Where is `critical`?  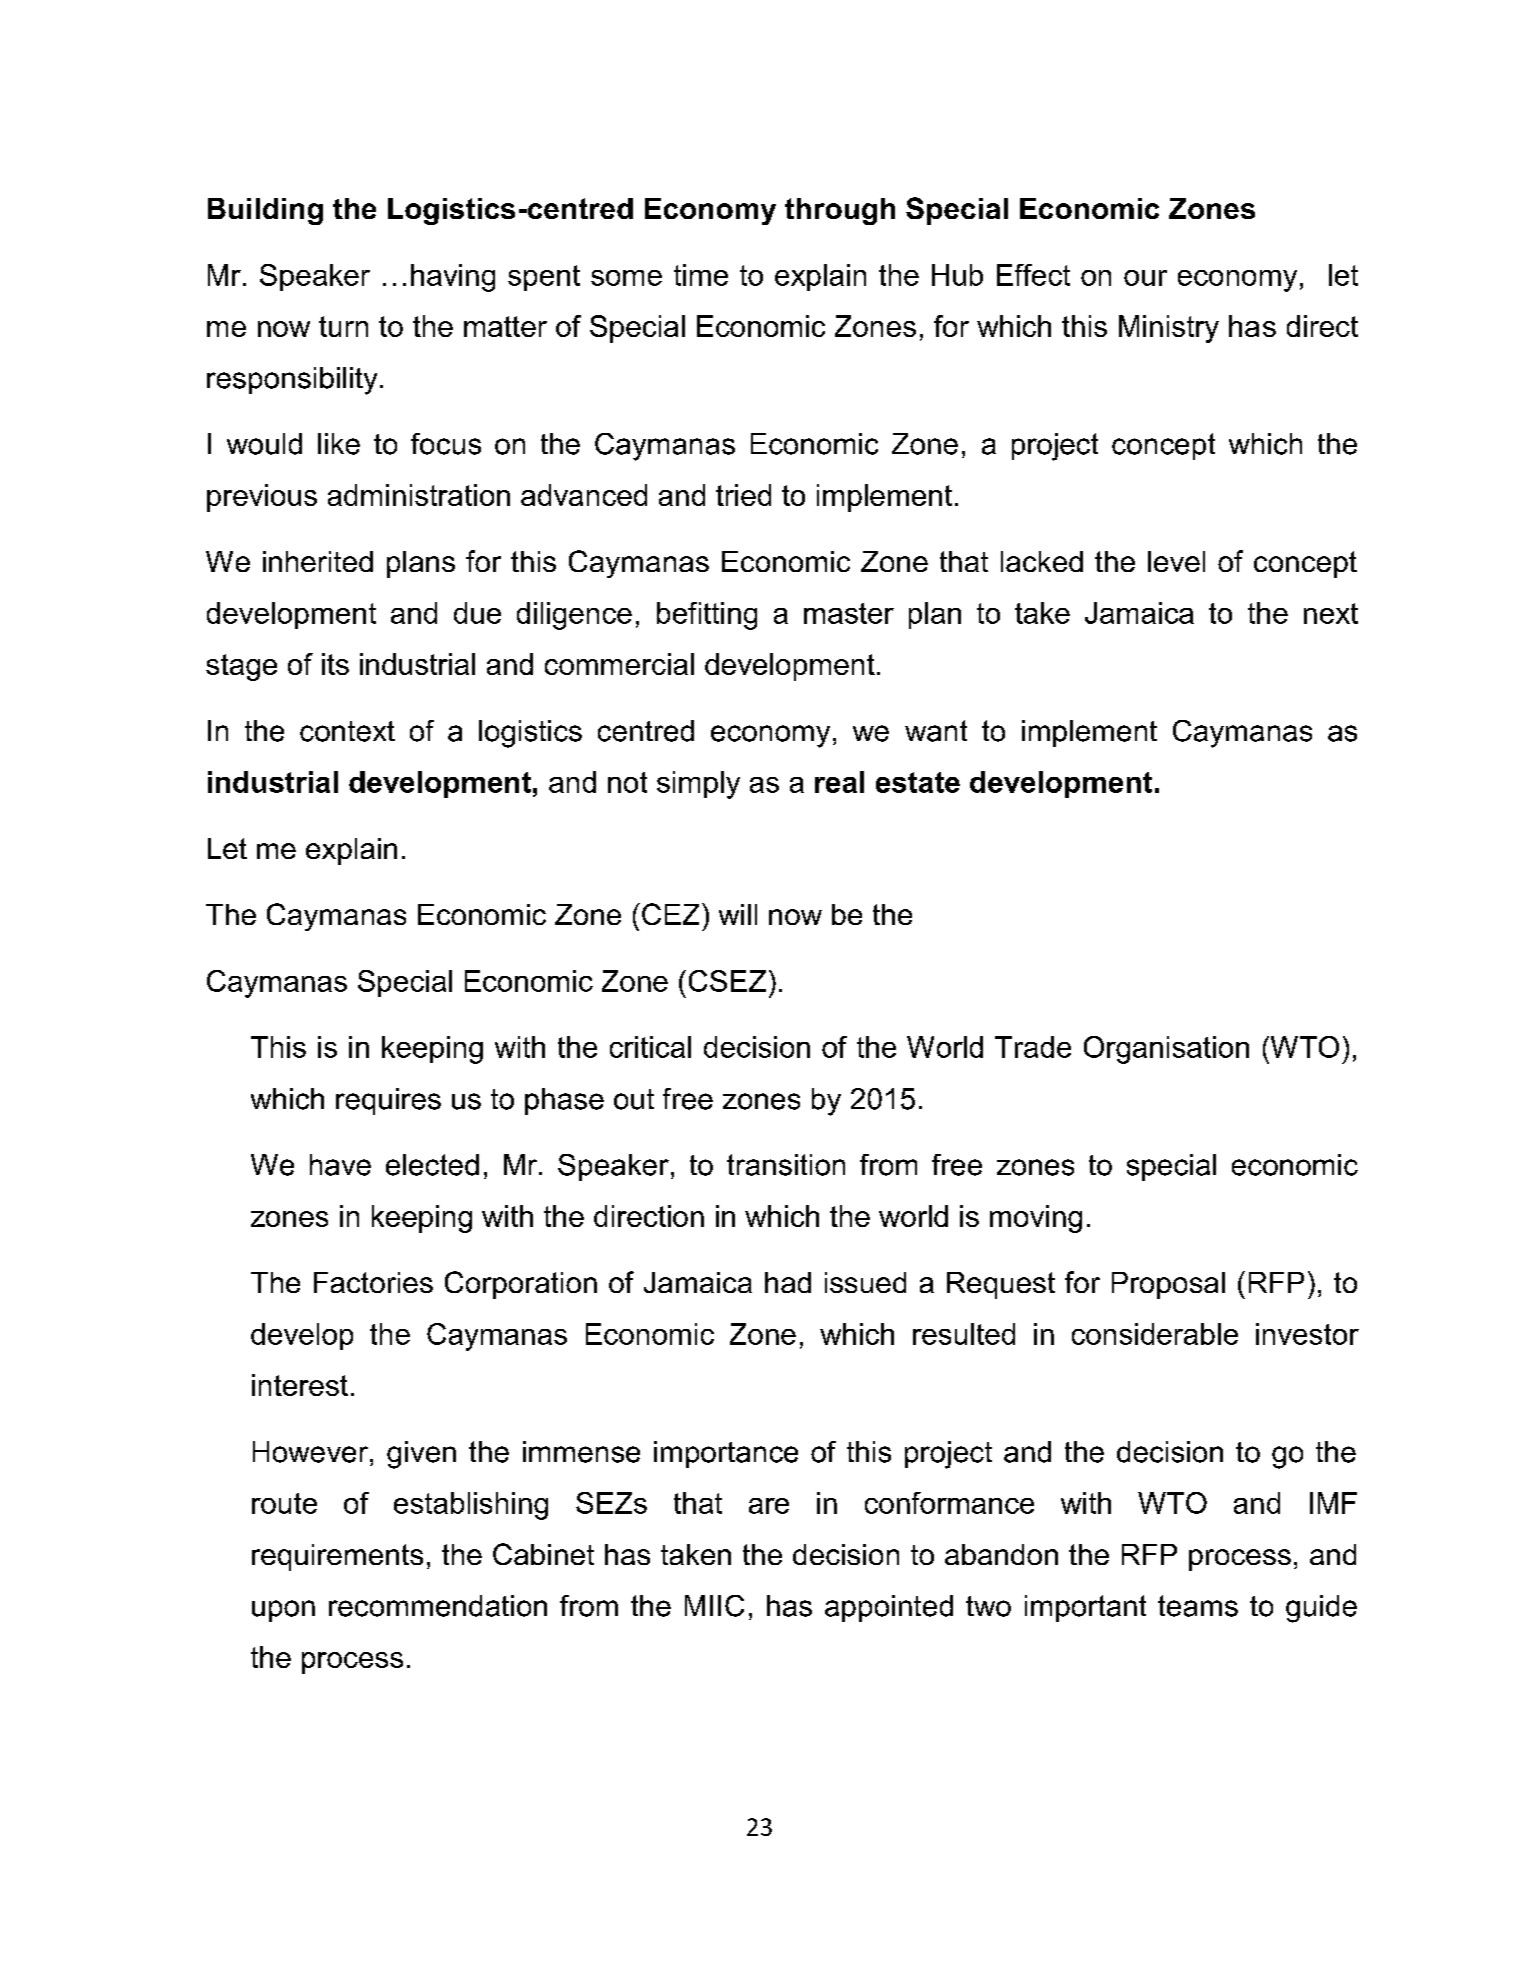
critical is located at coordinates (650, 1047).
